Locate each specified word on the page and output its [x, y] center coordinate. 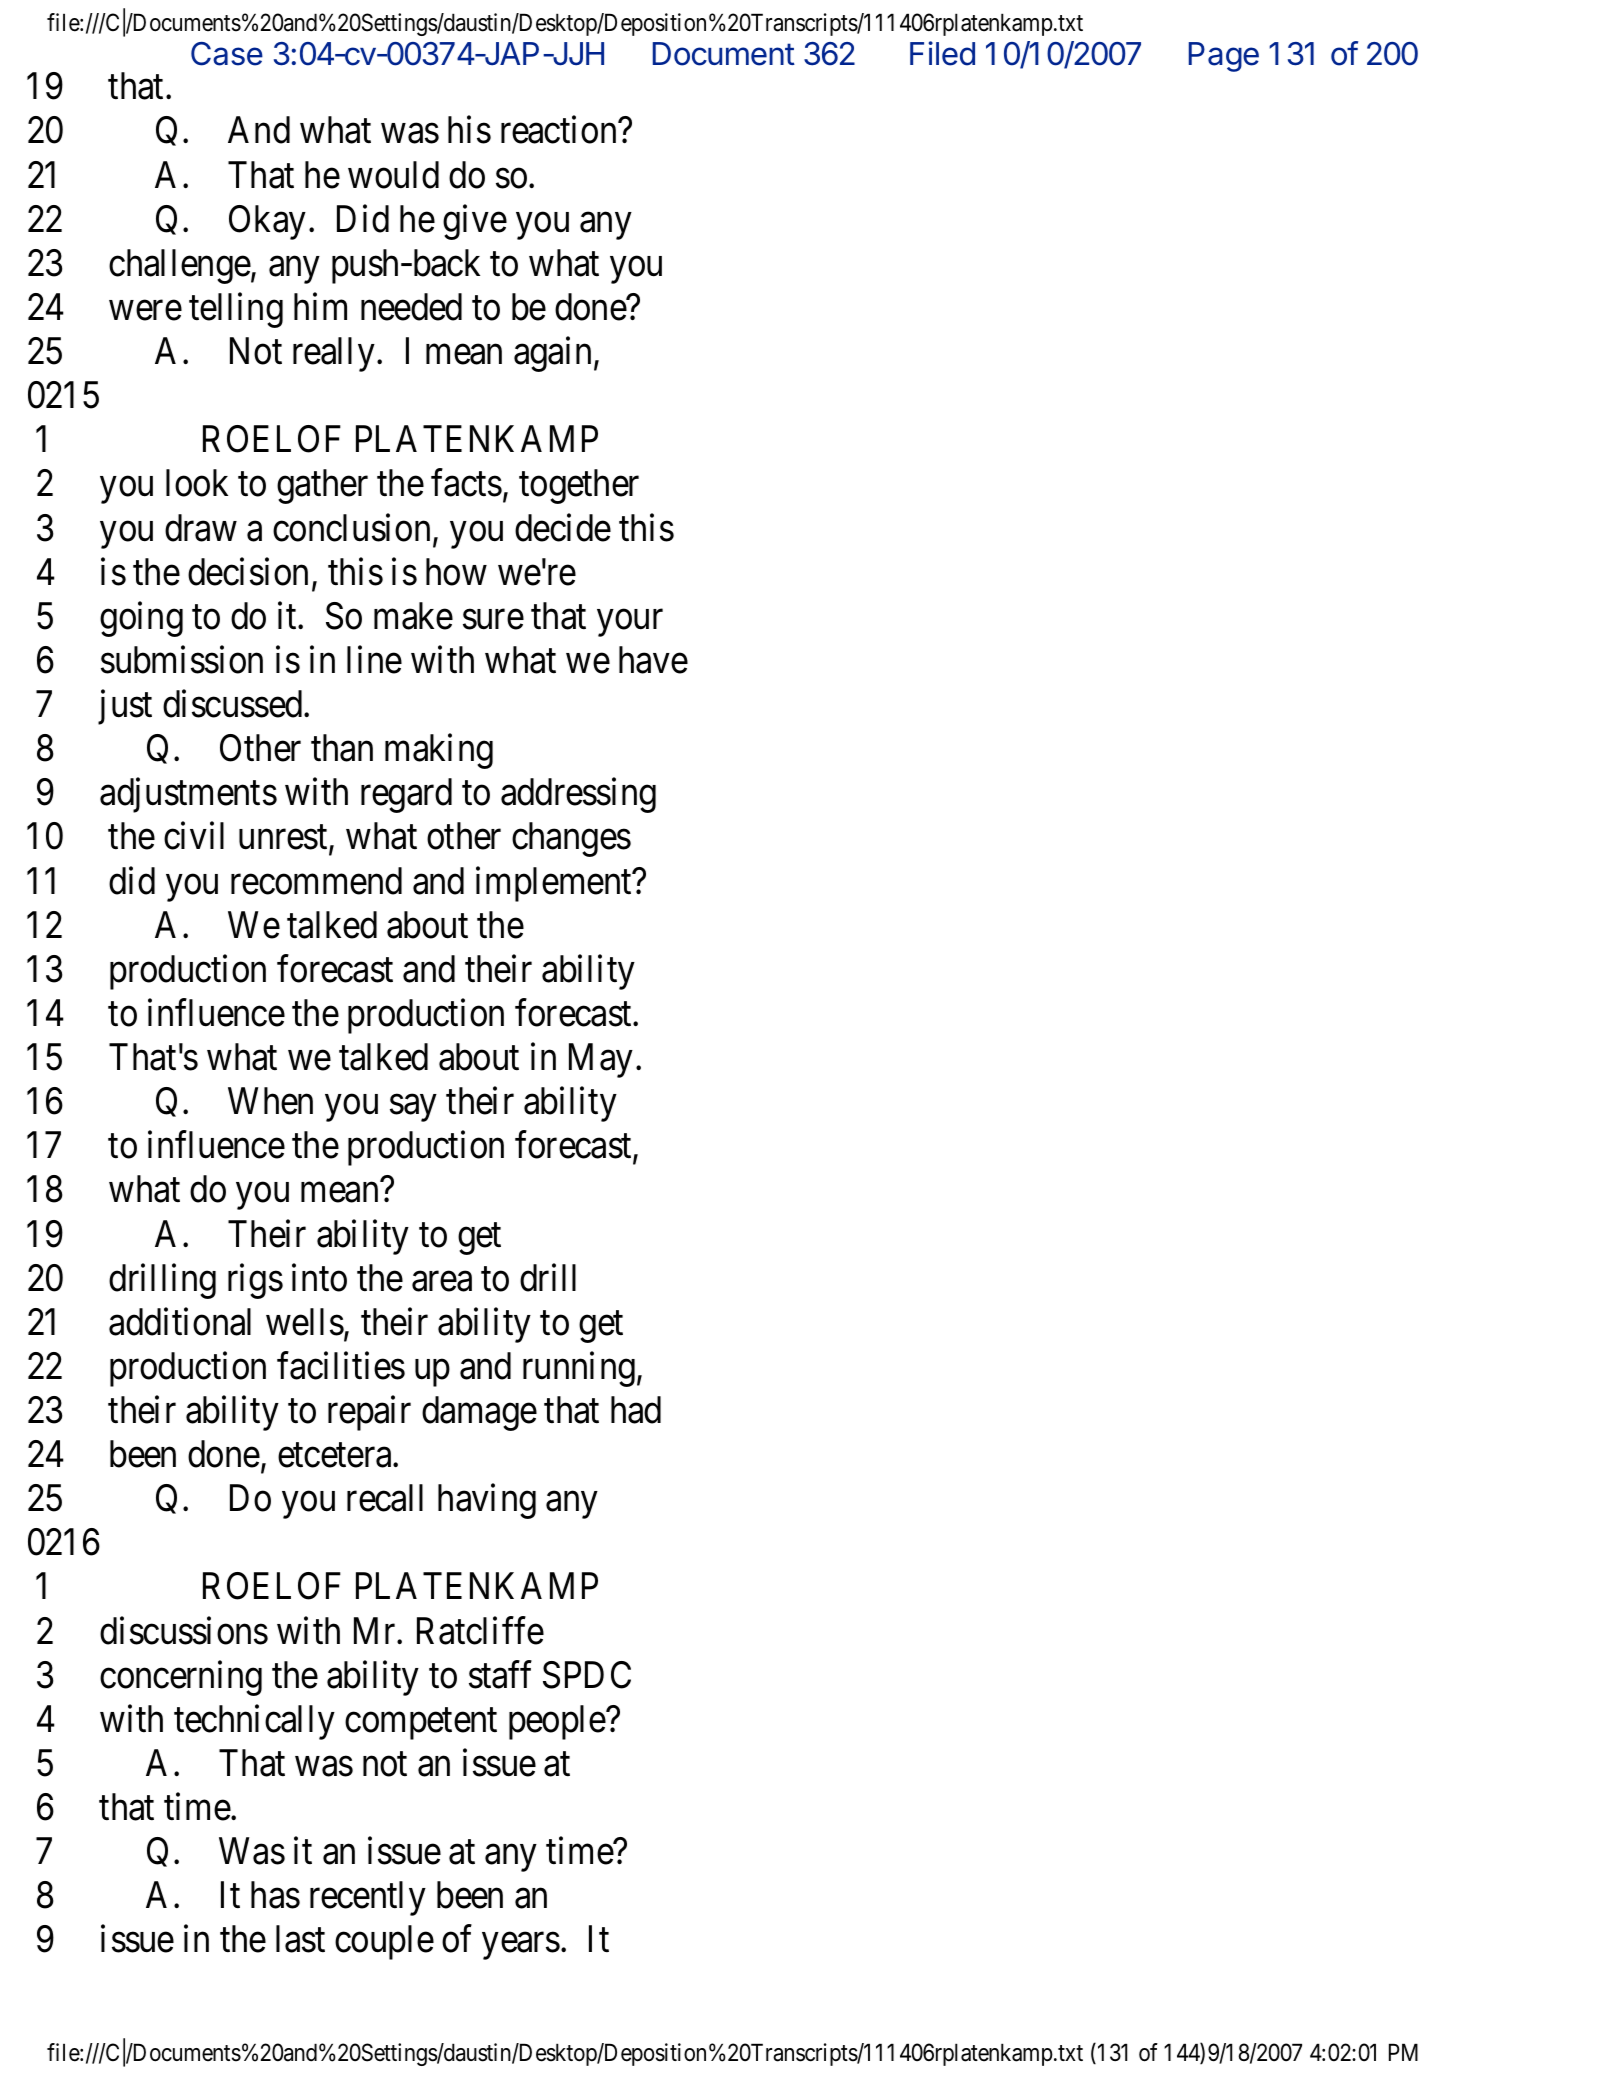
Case [227, 54]
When [270, 1101]
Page [1224, 57]
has [275, 1895]
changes [571, 839]
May [601, 1061]
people [558, 1722]
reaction [560, 130]
